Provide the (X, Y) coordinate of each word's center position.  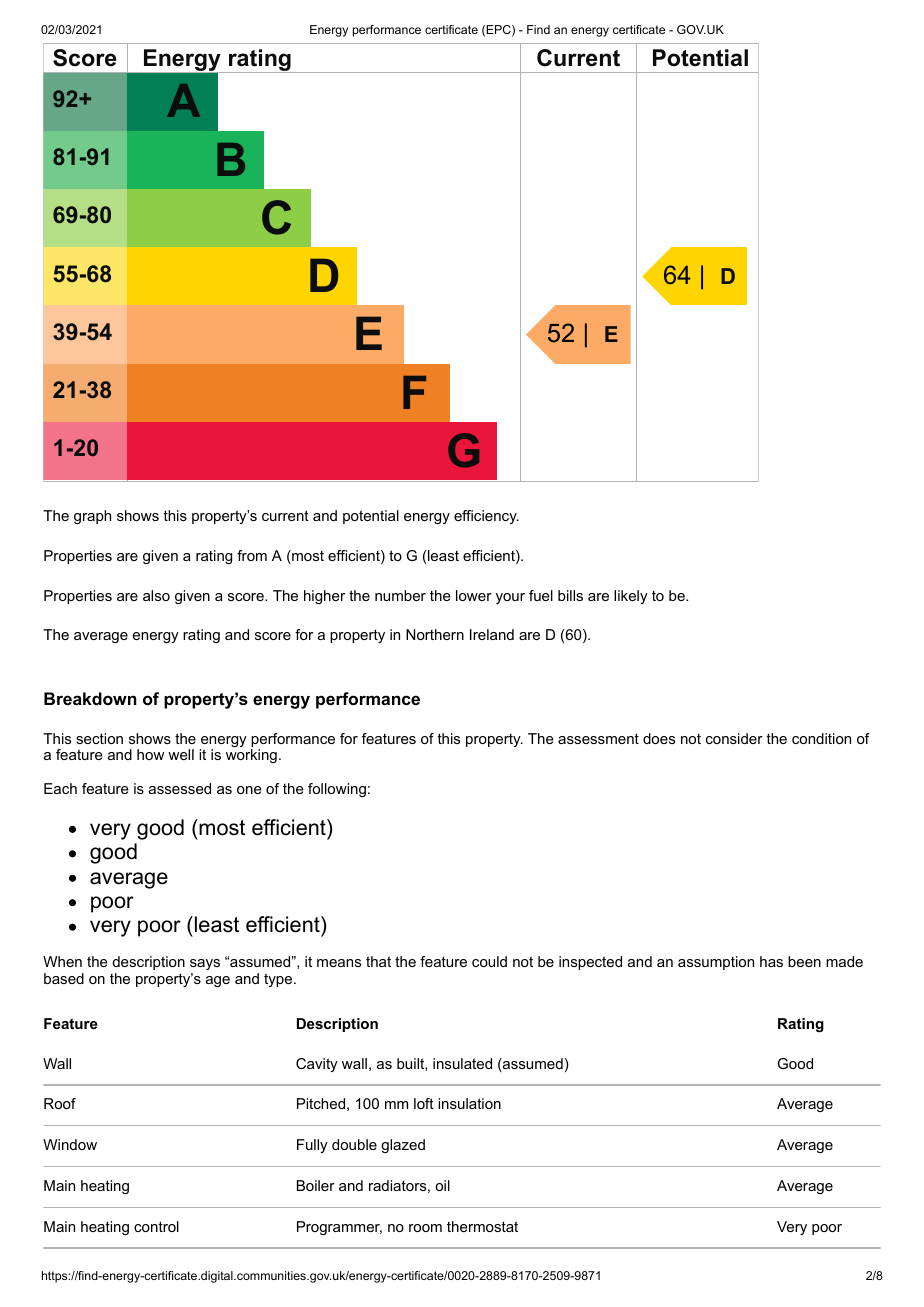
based (64, 978)
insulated (462, 1063)
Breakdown (90, 698)
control (156, 1226)
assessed (180, 788)
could (489, 961)
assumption (716, 963)
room (425, 1228)
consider (734, 738)
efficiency (486, 517)
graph (92, 517)
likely (631, 597)
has (771, 961)
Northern (435, 634)
